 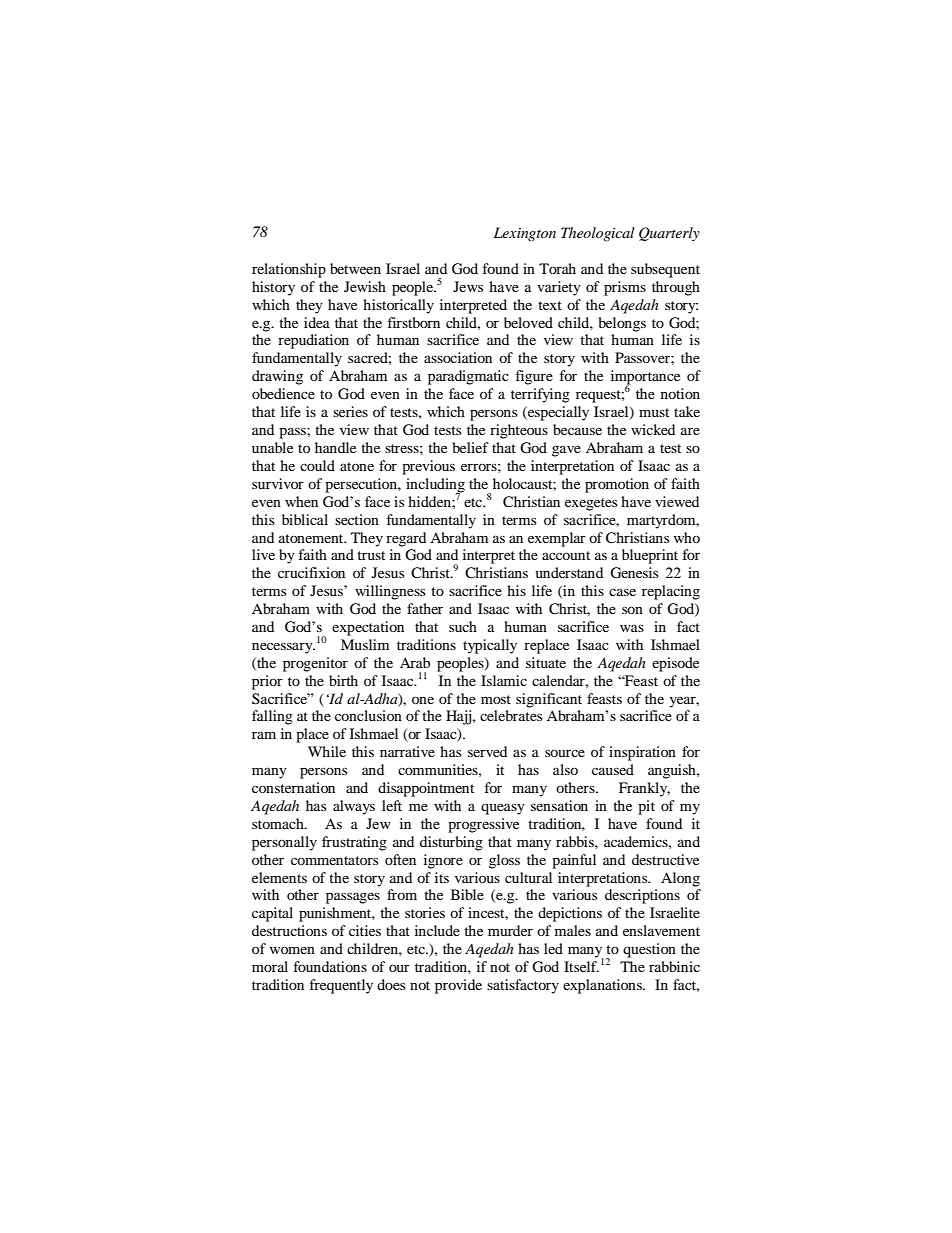 What do you see at coordinates (463, 626) in the screenshot?
I see `such` at bounding box center [463, 626].
